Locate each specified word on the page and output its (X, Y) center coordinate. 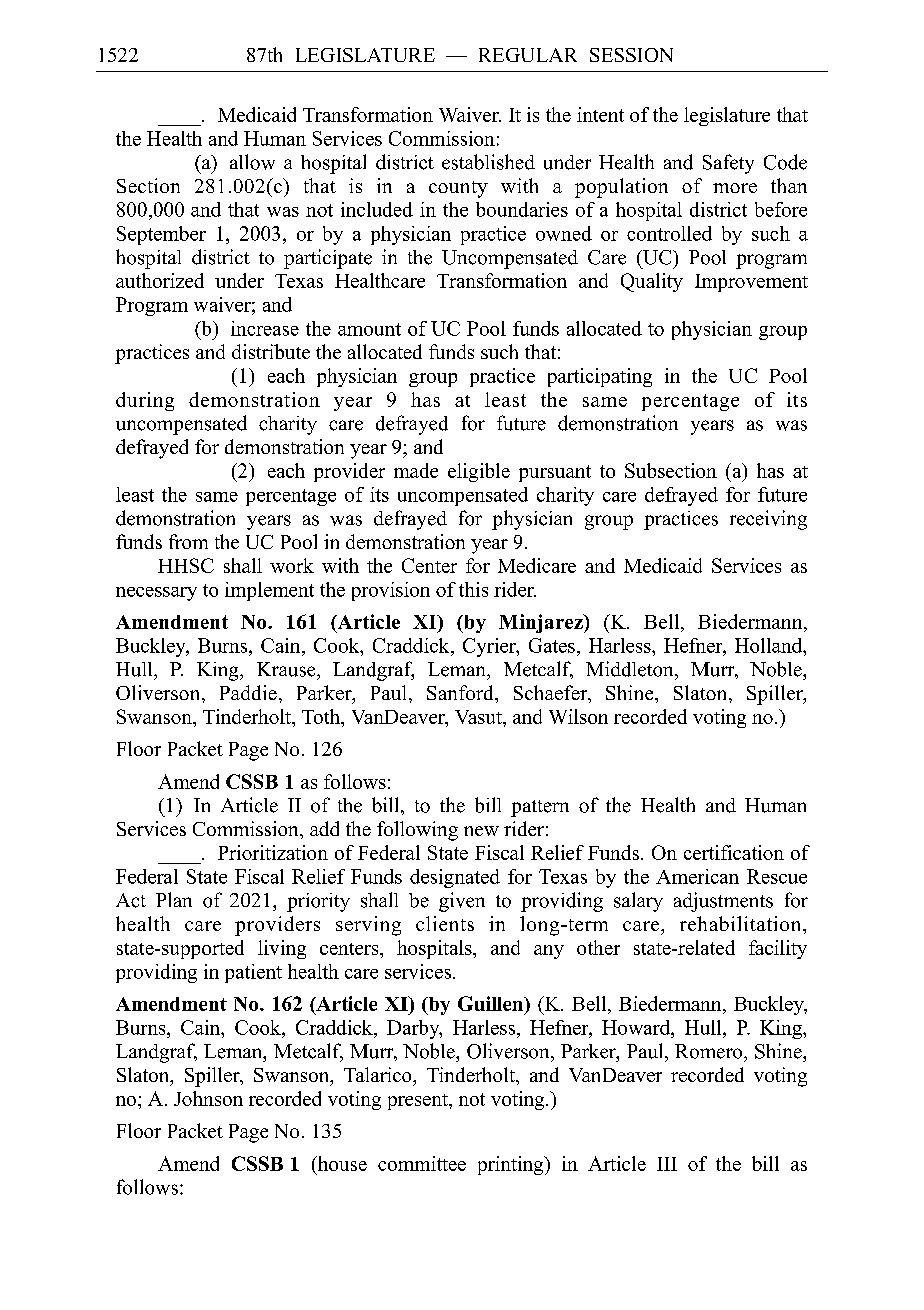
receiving (768, 520)
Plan (174, 899)
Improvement (751, 283)
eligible (479, 472)
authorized (160, 280)
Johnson (208, 1098)
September (161, 235)
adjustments (723, 902)
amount (369, 329)
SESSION (631, 55)
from (188, 541)
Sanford (461, 692)
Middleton (631, 669)
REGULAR (528, 55)
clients (445, 923)
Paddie (248, 692)
